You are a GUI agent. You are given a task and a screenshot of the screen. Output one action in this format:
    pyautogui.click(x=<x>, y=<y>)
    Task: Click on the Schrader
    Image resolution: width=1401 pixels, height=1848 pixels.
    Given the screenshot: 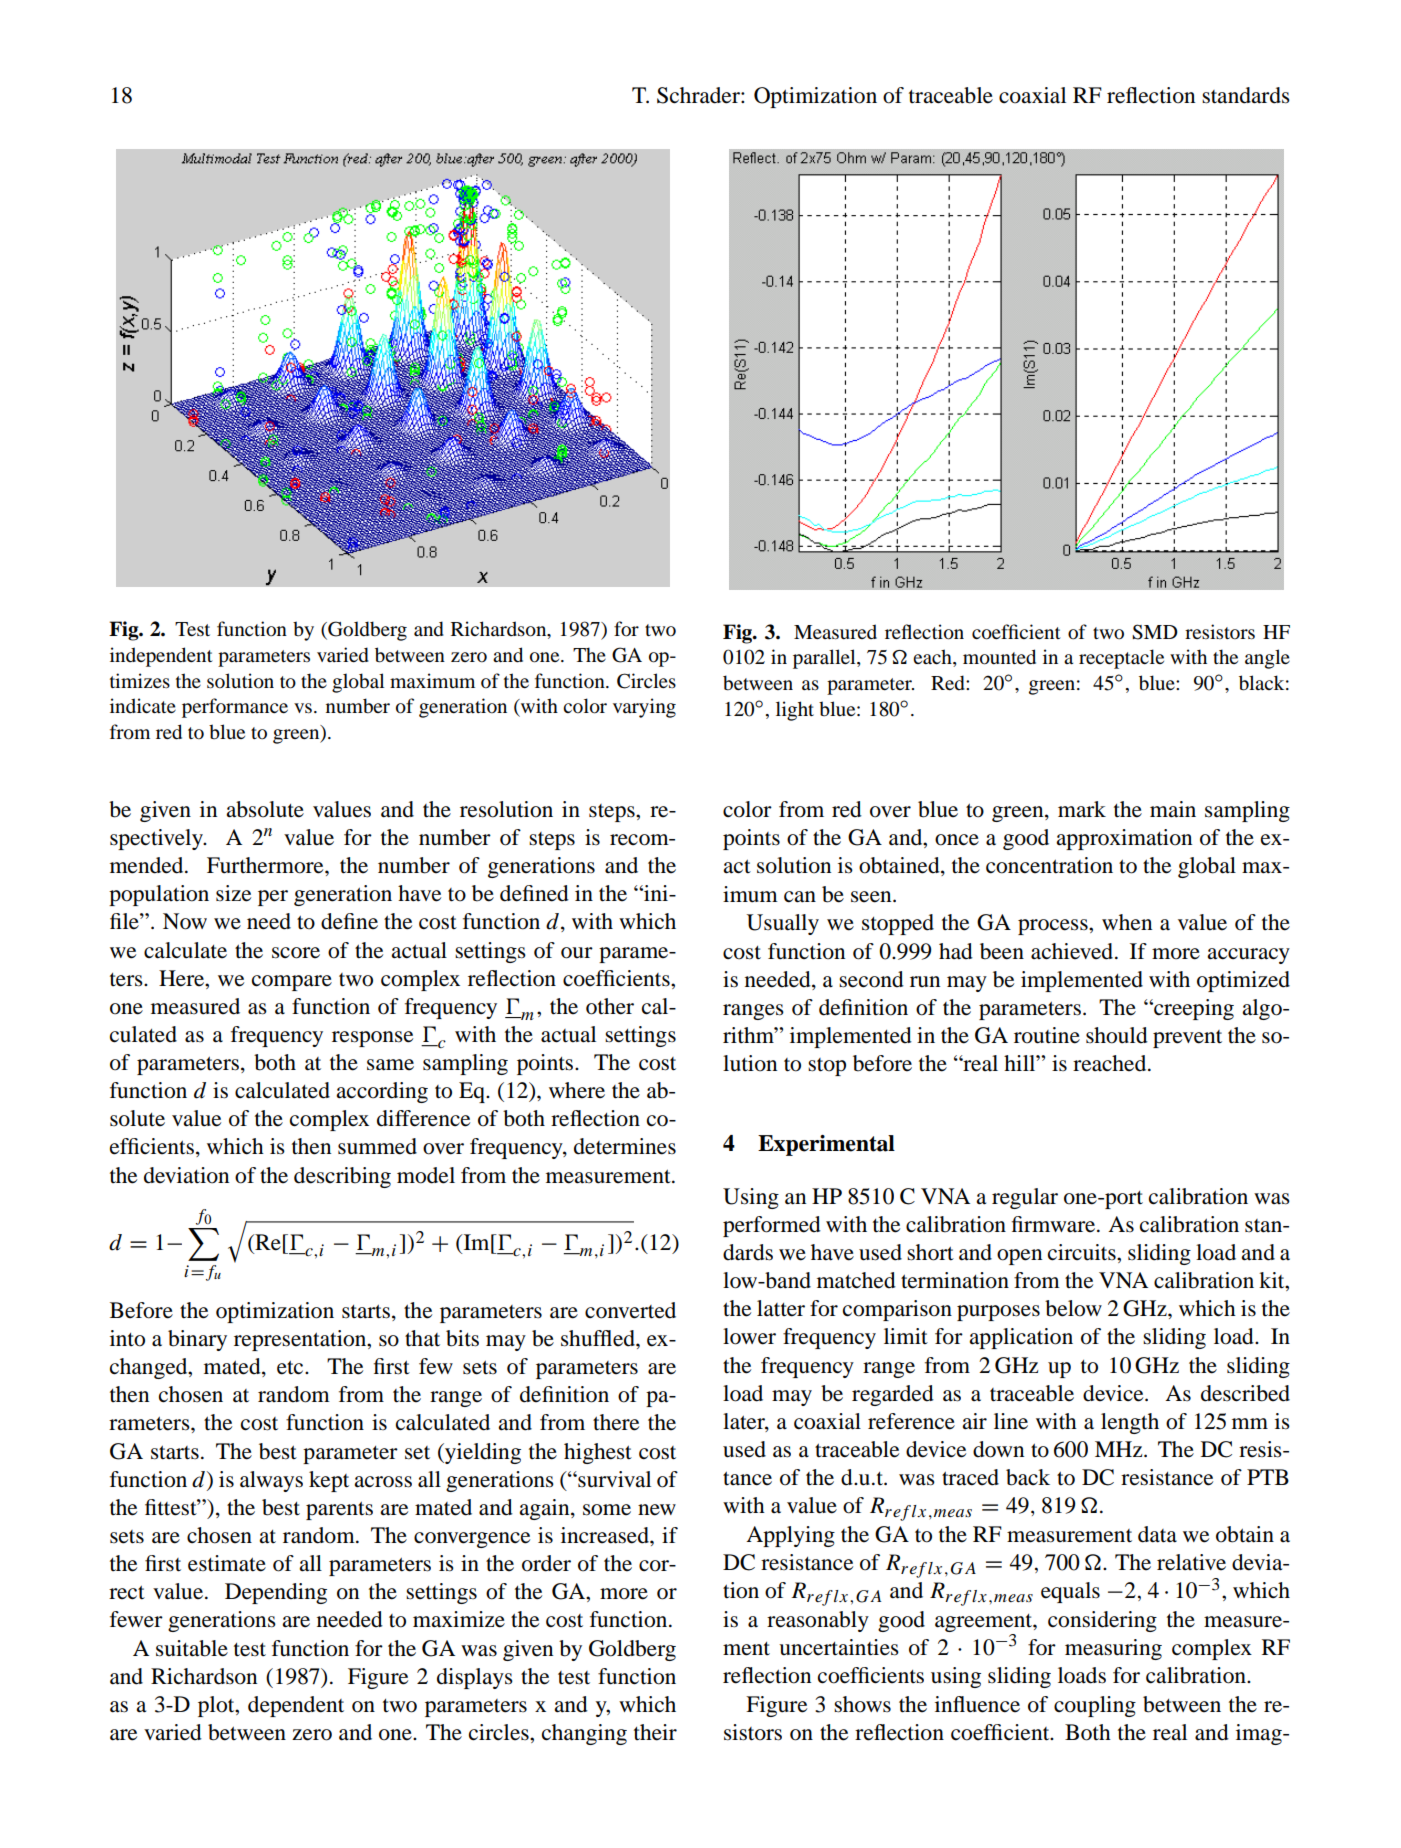 What is the action you would take?
    pyautogui.click(x=699, y=95)
